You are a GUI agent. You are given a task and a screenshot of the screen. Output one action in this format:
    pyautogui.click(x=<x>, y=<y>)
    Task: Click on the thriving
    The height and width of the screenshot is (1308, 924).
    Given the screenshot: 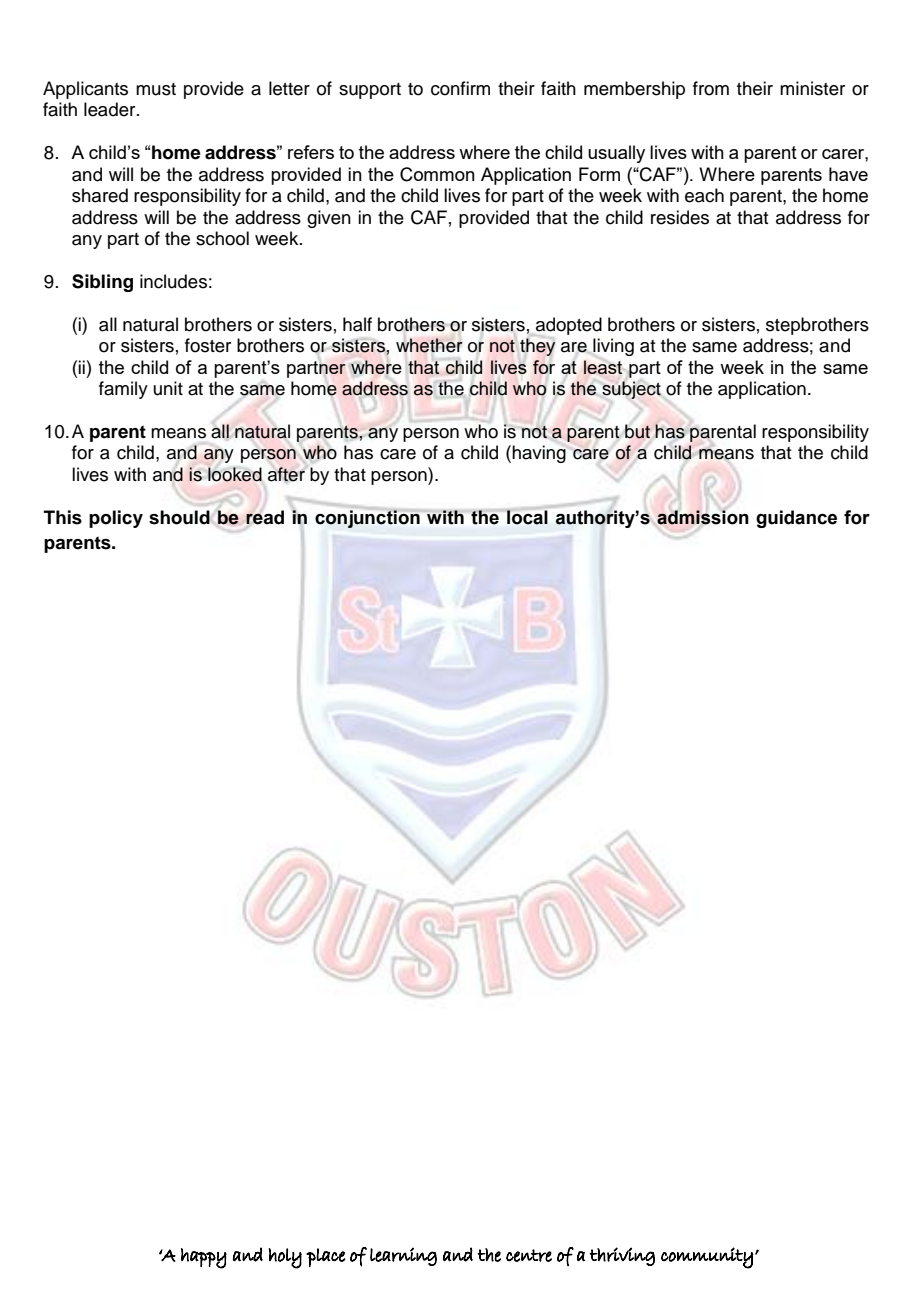 What is the action you would take?
    pyautogui.click(x=622, y=1256)
